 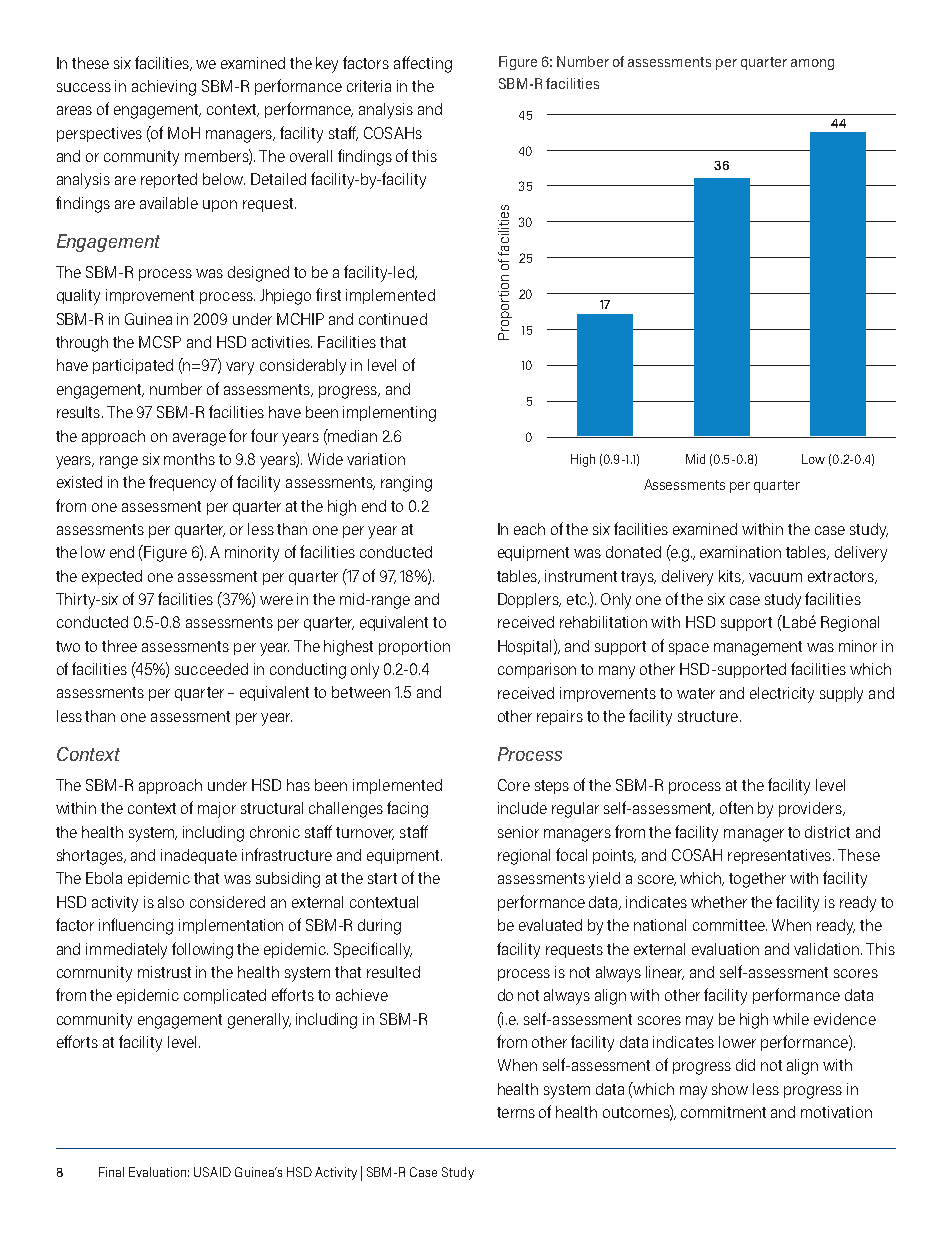 What do you see at coordinates (812, 64) in the screenshot?
I see `among` at bounding box center [812, 64].
